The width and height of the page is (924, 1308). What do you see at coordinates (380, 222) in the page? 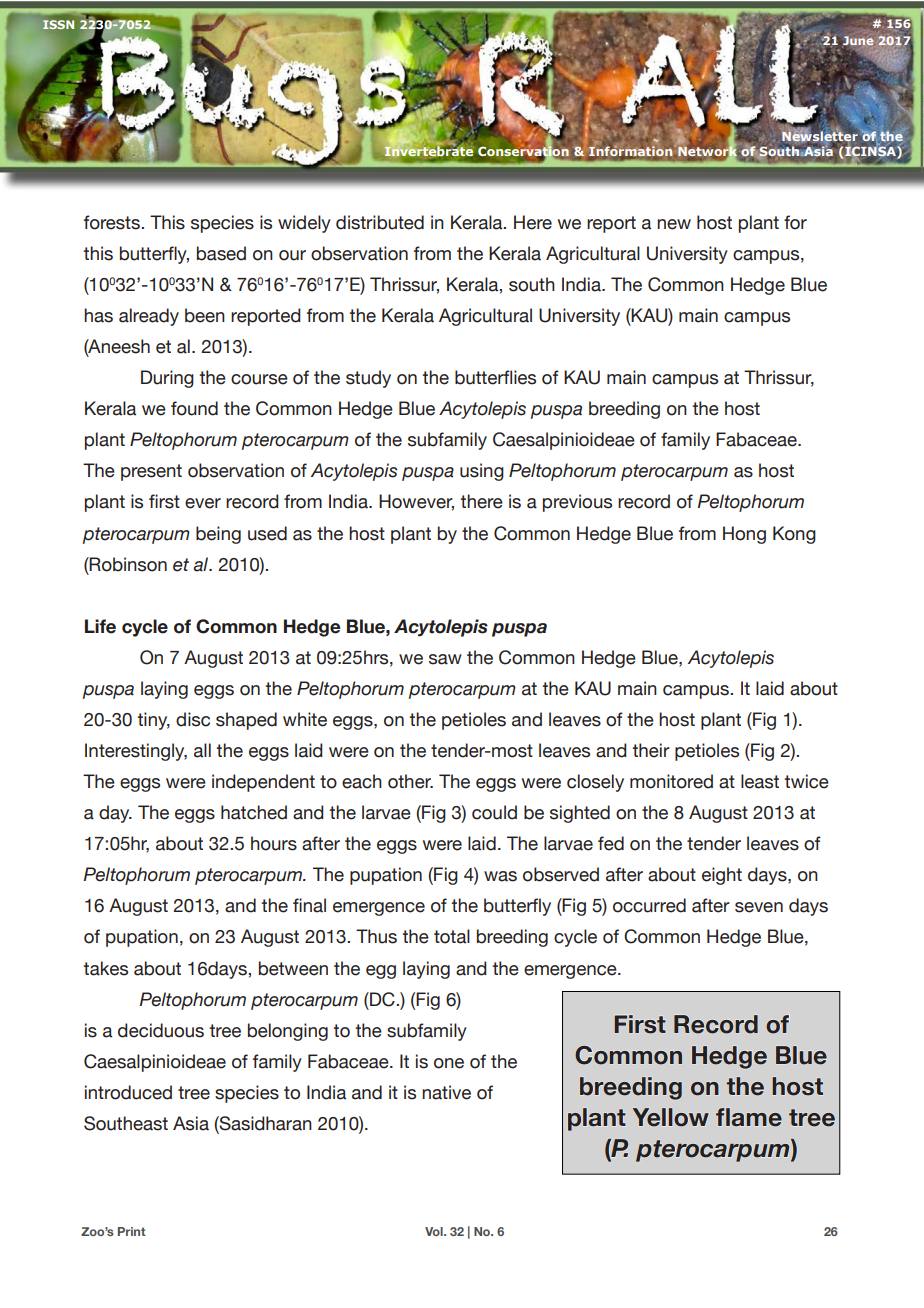
I see `distributed` at bounding box center [380, 222].
